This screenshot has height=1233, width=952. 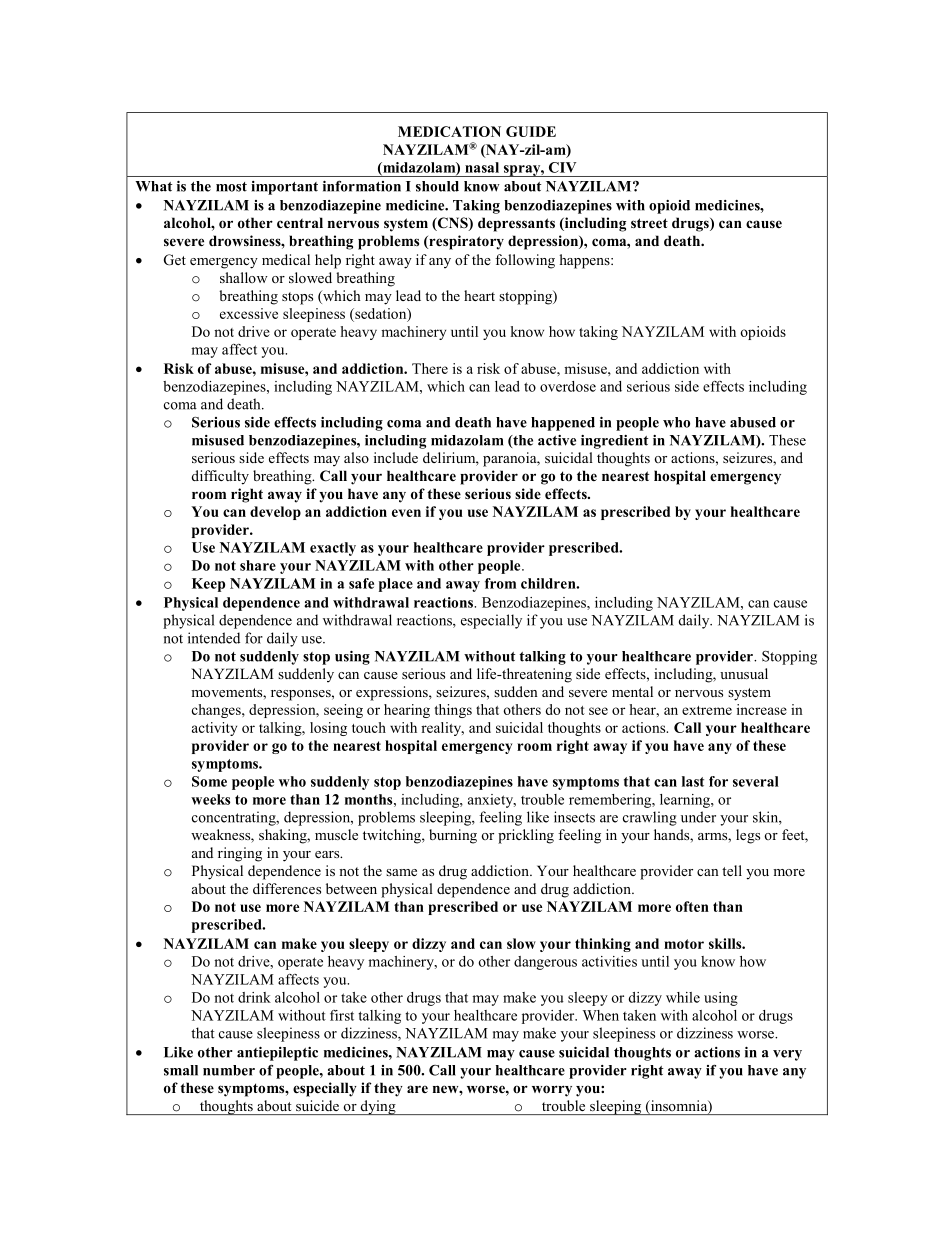 I want to click on ingredient, so click(x=614, y=442).
